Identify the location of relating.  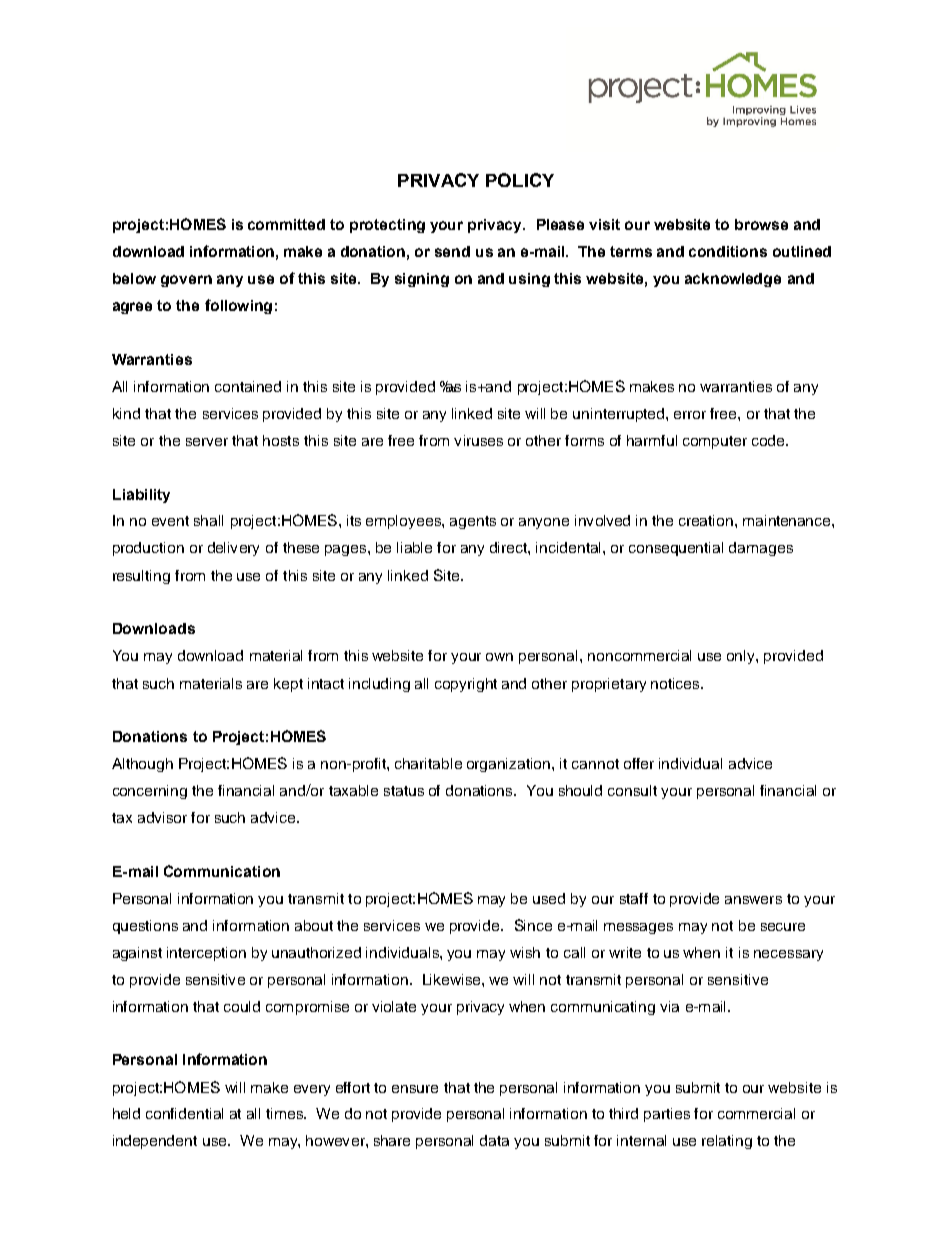
(727, 1142).
